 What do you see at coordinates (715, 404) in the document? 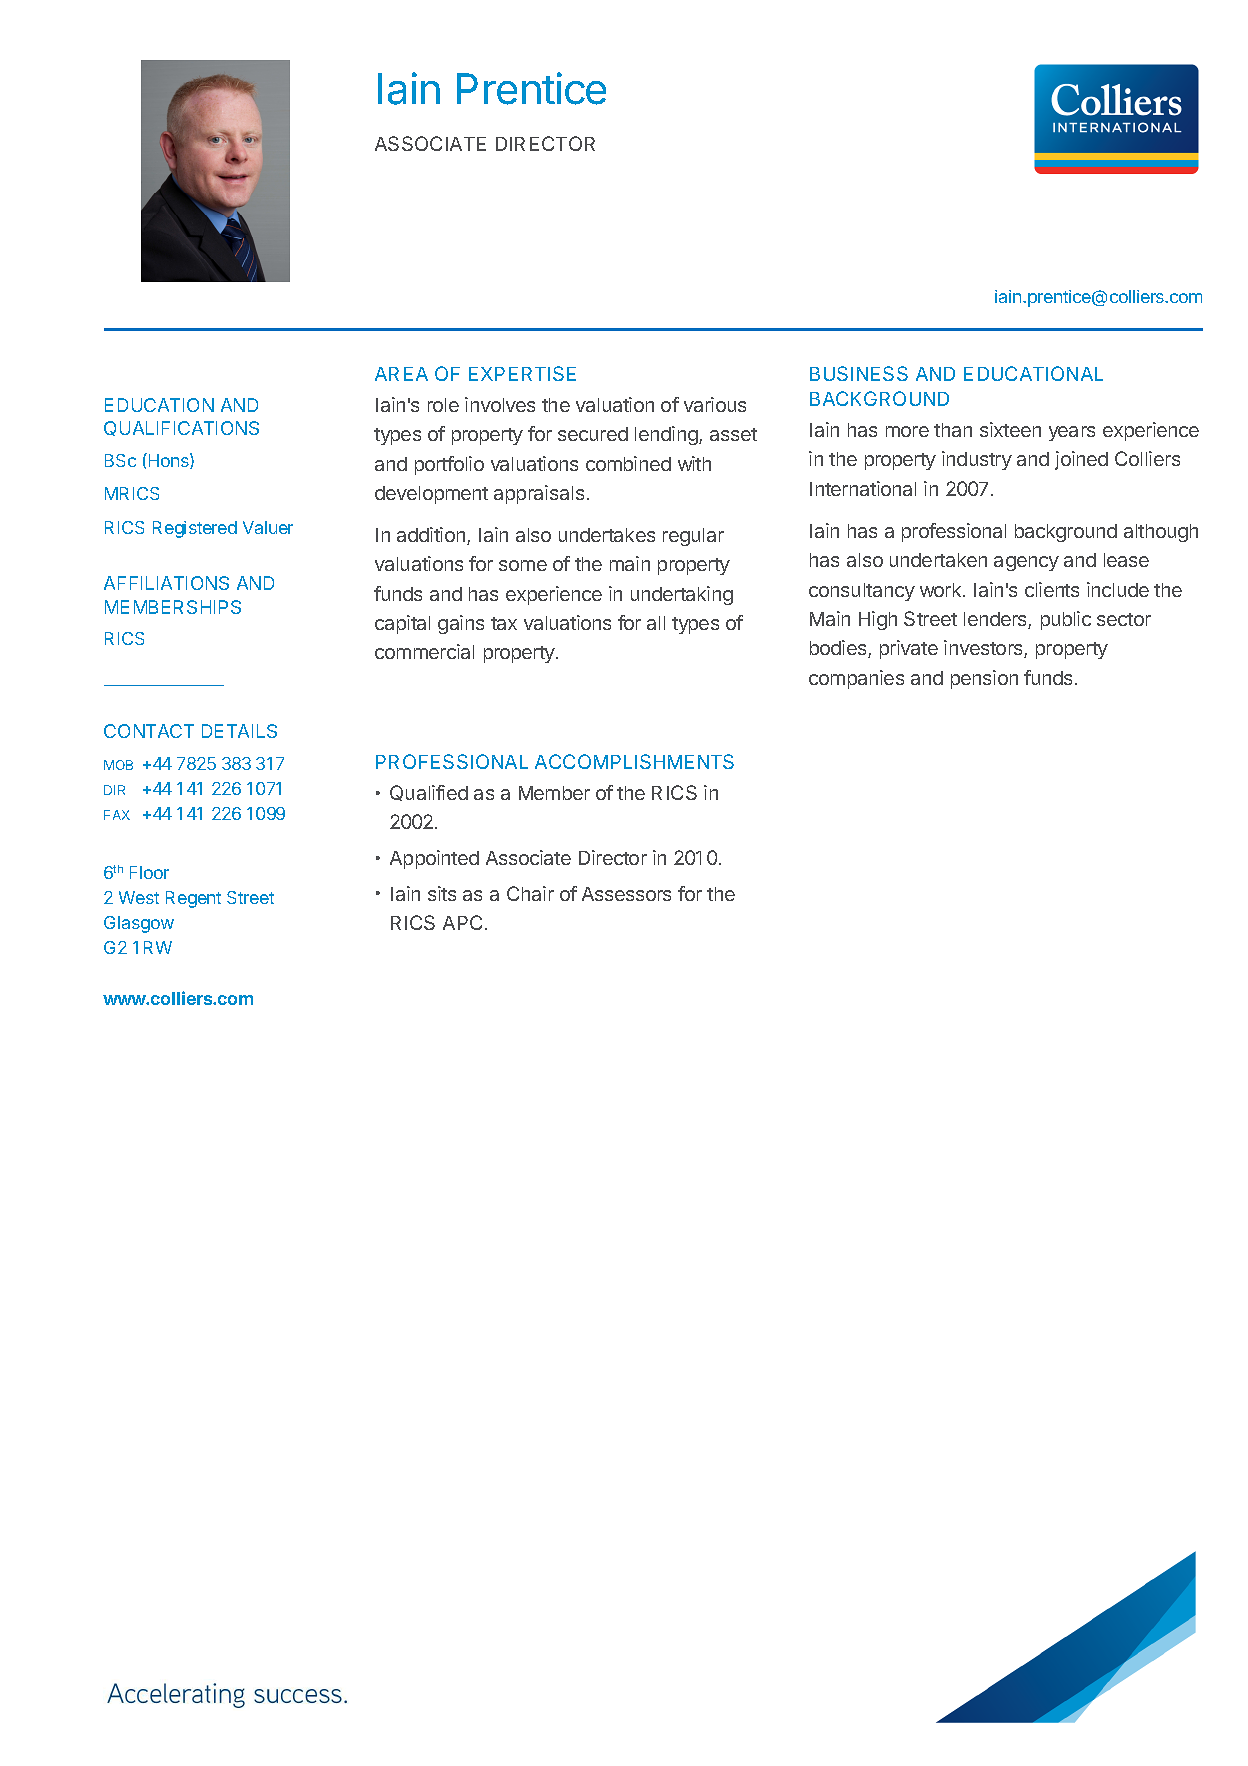
I see `various` at bounding box center [715, 404].
